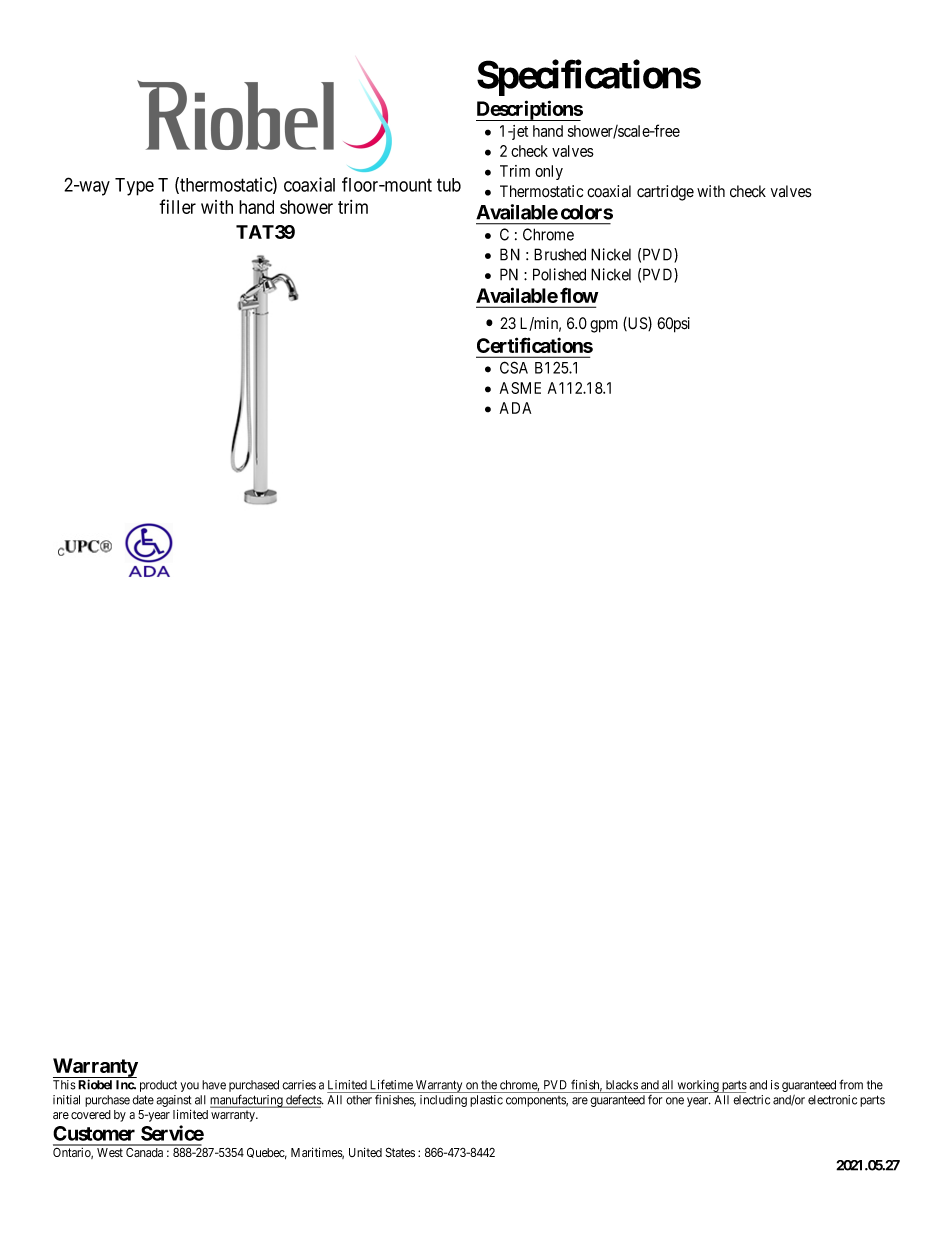 The height and width of the page is (1233, 952). Describe the element at coordinates (486, 1101) in the page. I see `plastic` at that location.
